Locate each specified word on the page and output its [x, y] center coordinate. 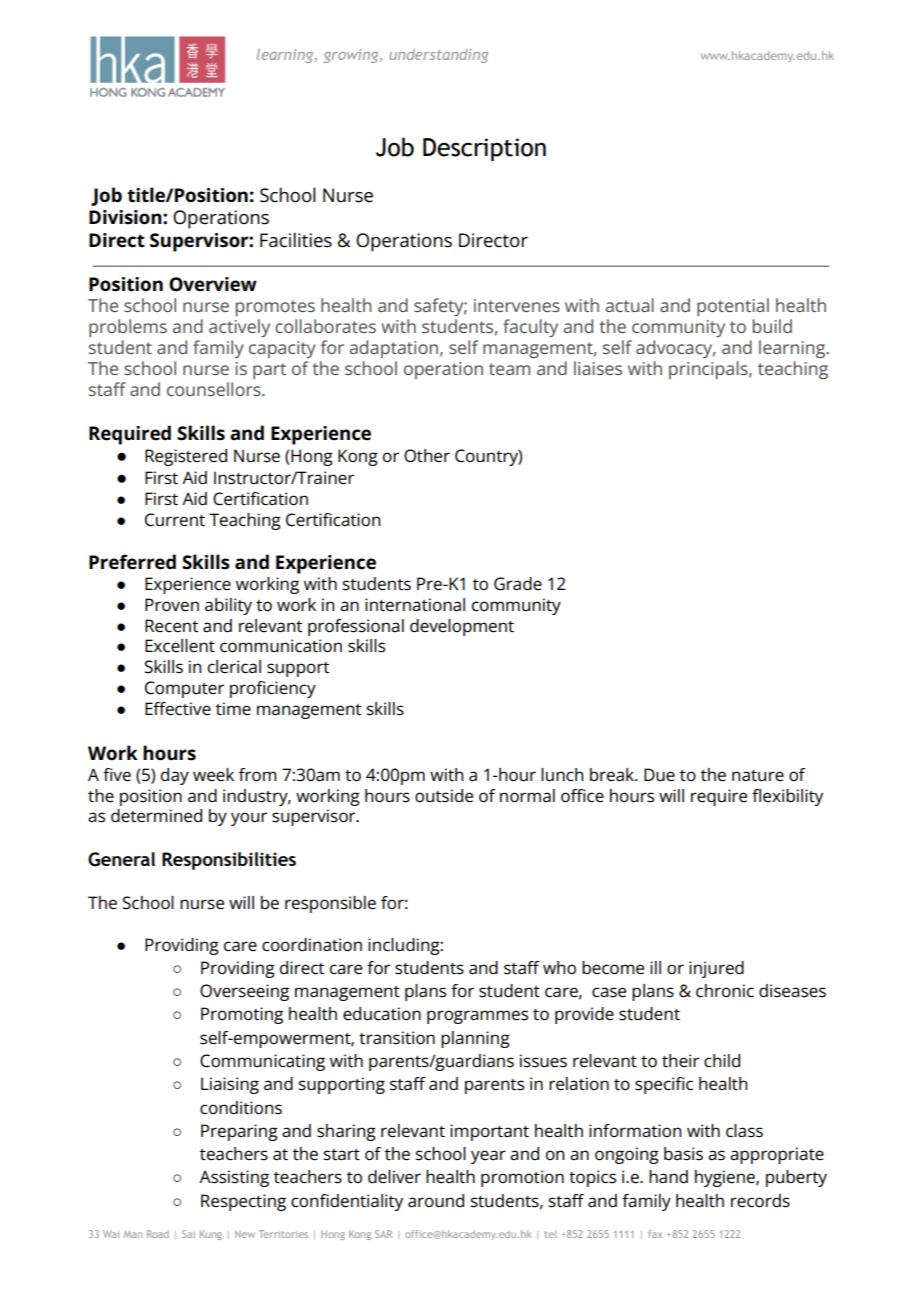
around [436, 1201]
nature [758, 776]
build [772, 326]
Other [427, 456]
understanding [438, 56]
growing [352, 56]
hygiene [726, 1178]
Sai [188, 1234]
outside [444, 796]
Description [484, 149]
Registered [186, 457]
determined [156, 816]
